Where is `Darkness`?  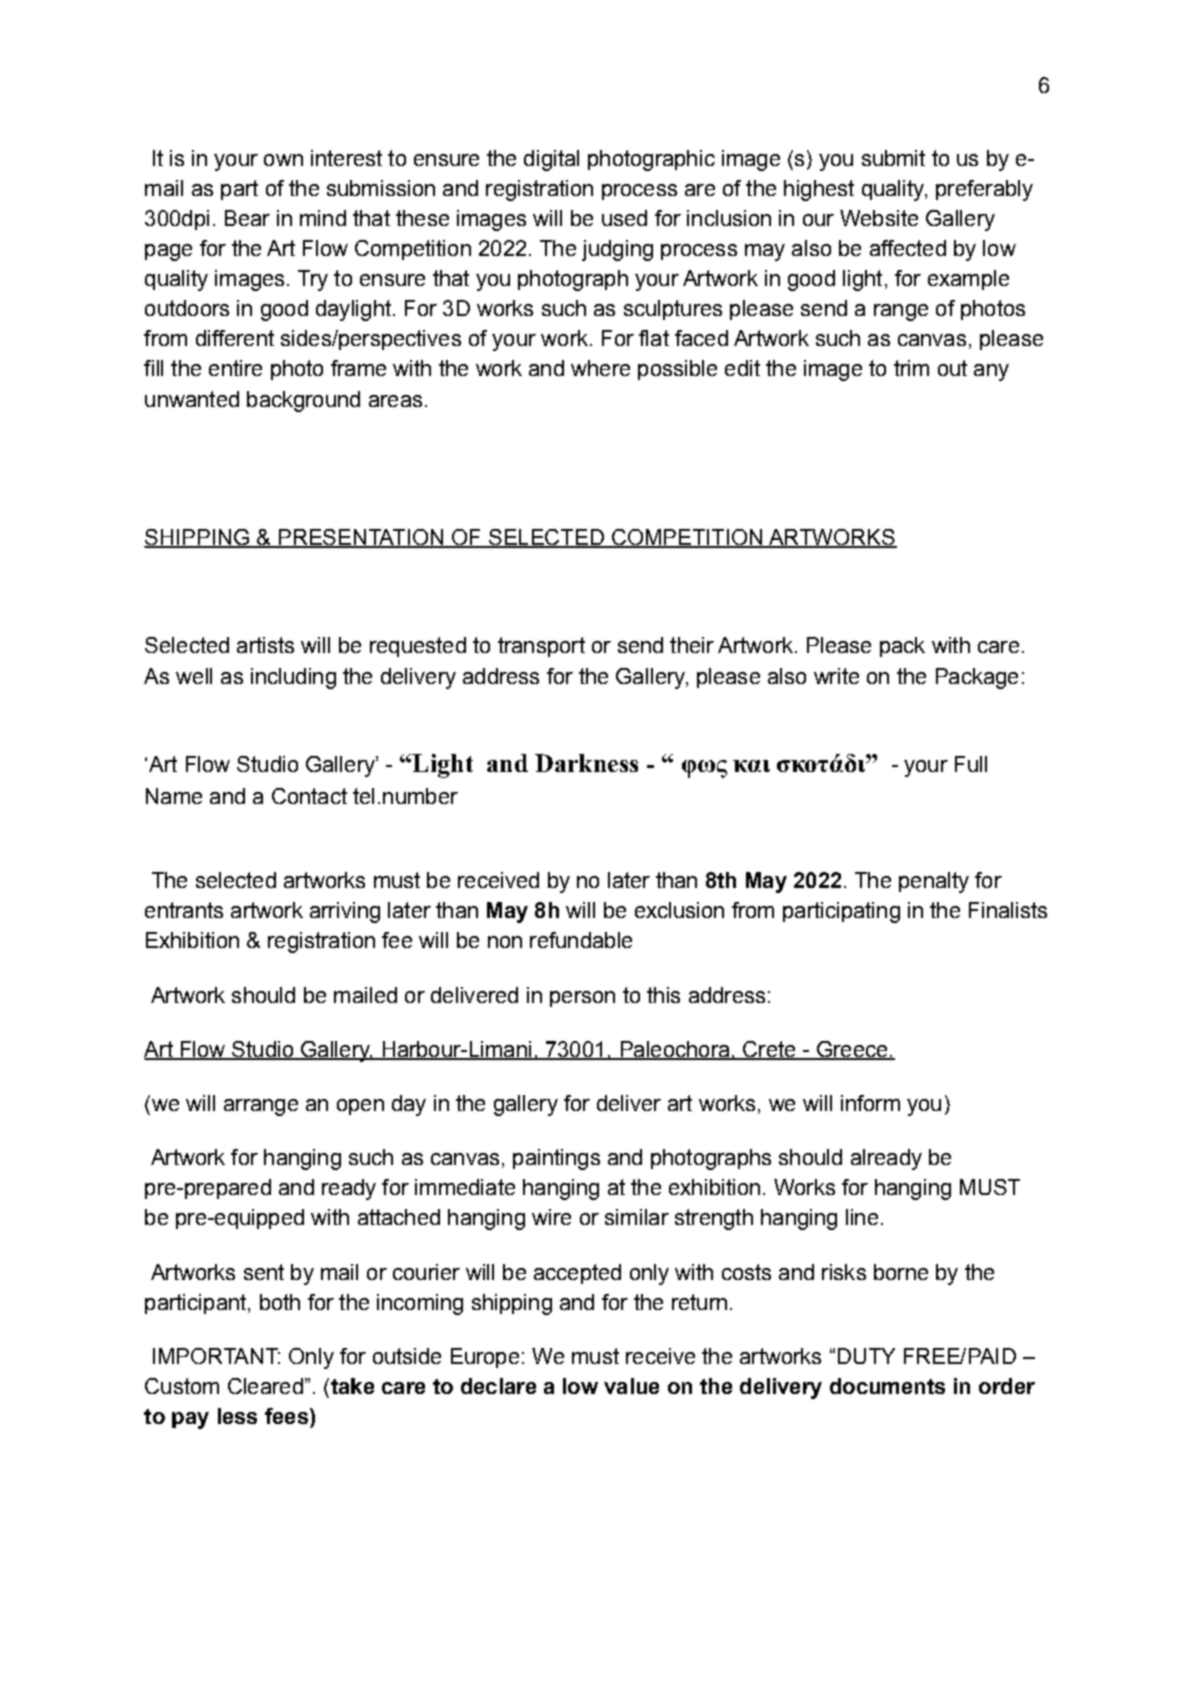 Darkness is located at coordinates (586, 763).
